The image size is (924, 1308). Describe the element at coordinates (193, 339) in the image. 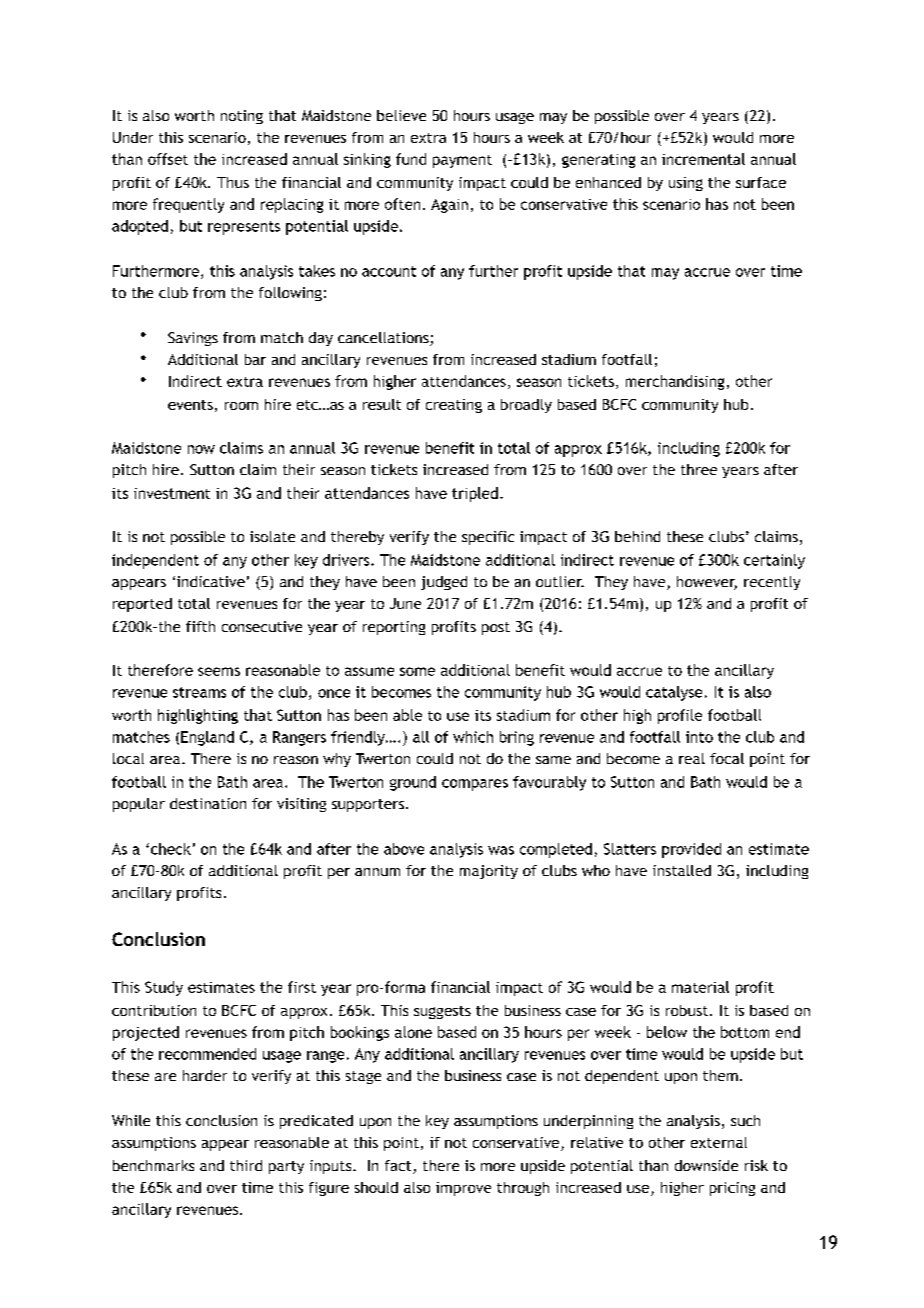

I see `Savings` at that location.
